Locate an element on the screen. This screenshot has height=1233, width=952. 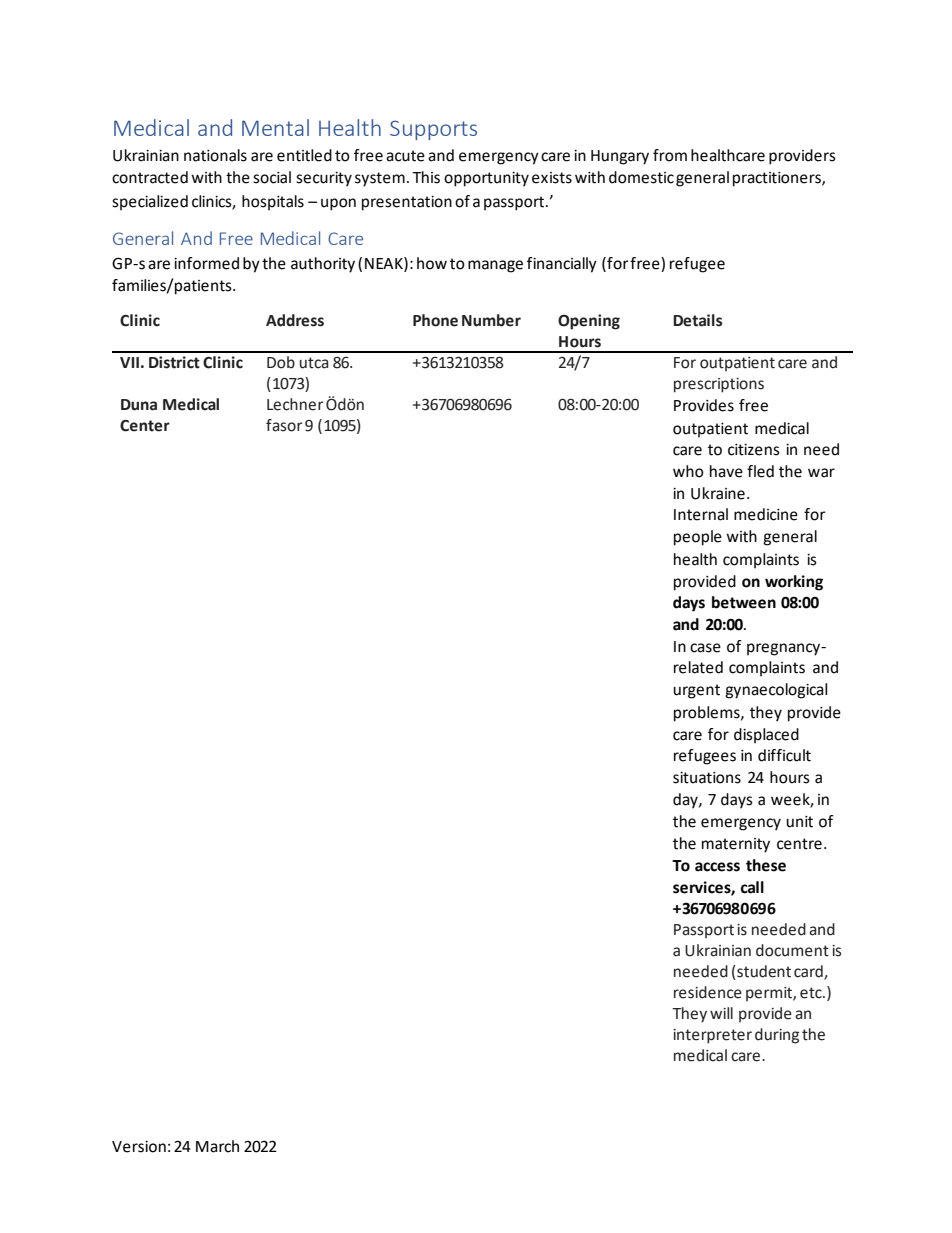
situations is located at coordinates (707, 778).
